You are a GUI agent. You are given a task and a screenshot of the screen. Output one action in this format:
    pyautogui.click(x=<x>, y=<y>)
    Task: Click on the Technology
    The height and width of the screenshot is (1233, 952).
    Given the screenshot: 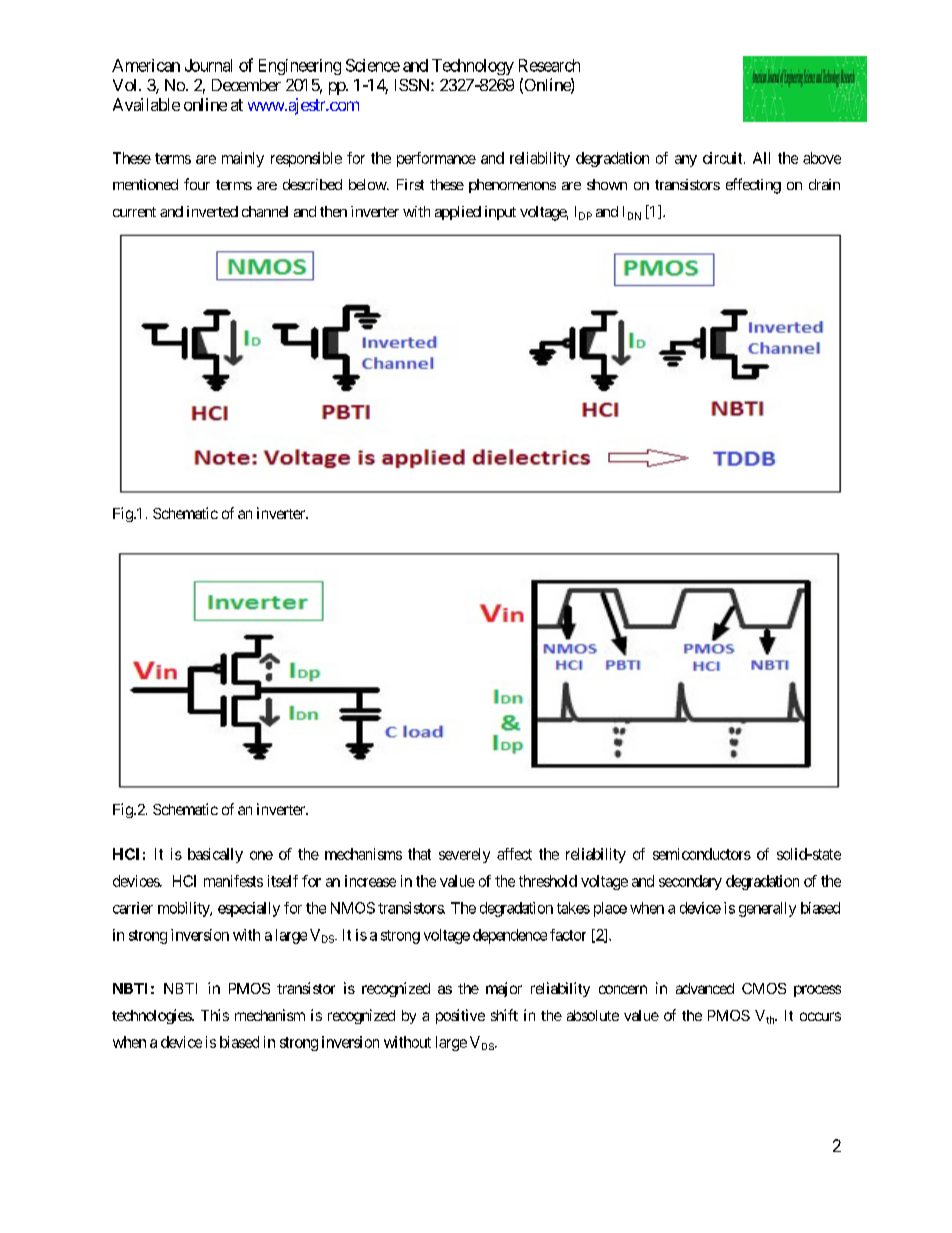 What is the action you would take?
    pyautogui.click(x=473, y=67)
